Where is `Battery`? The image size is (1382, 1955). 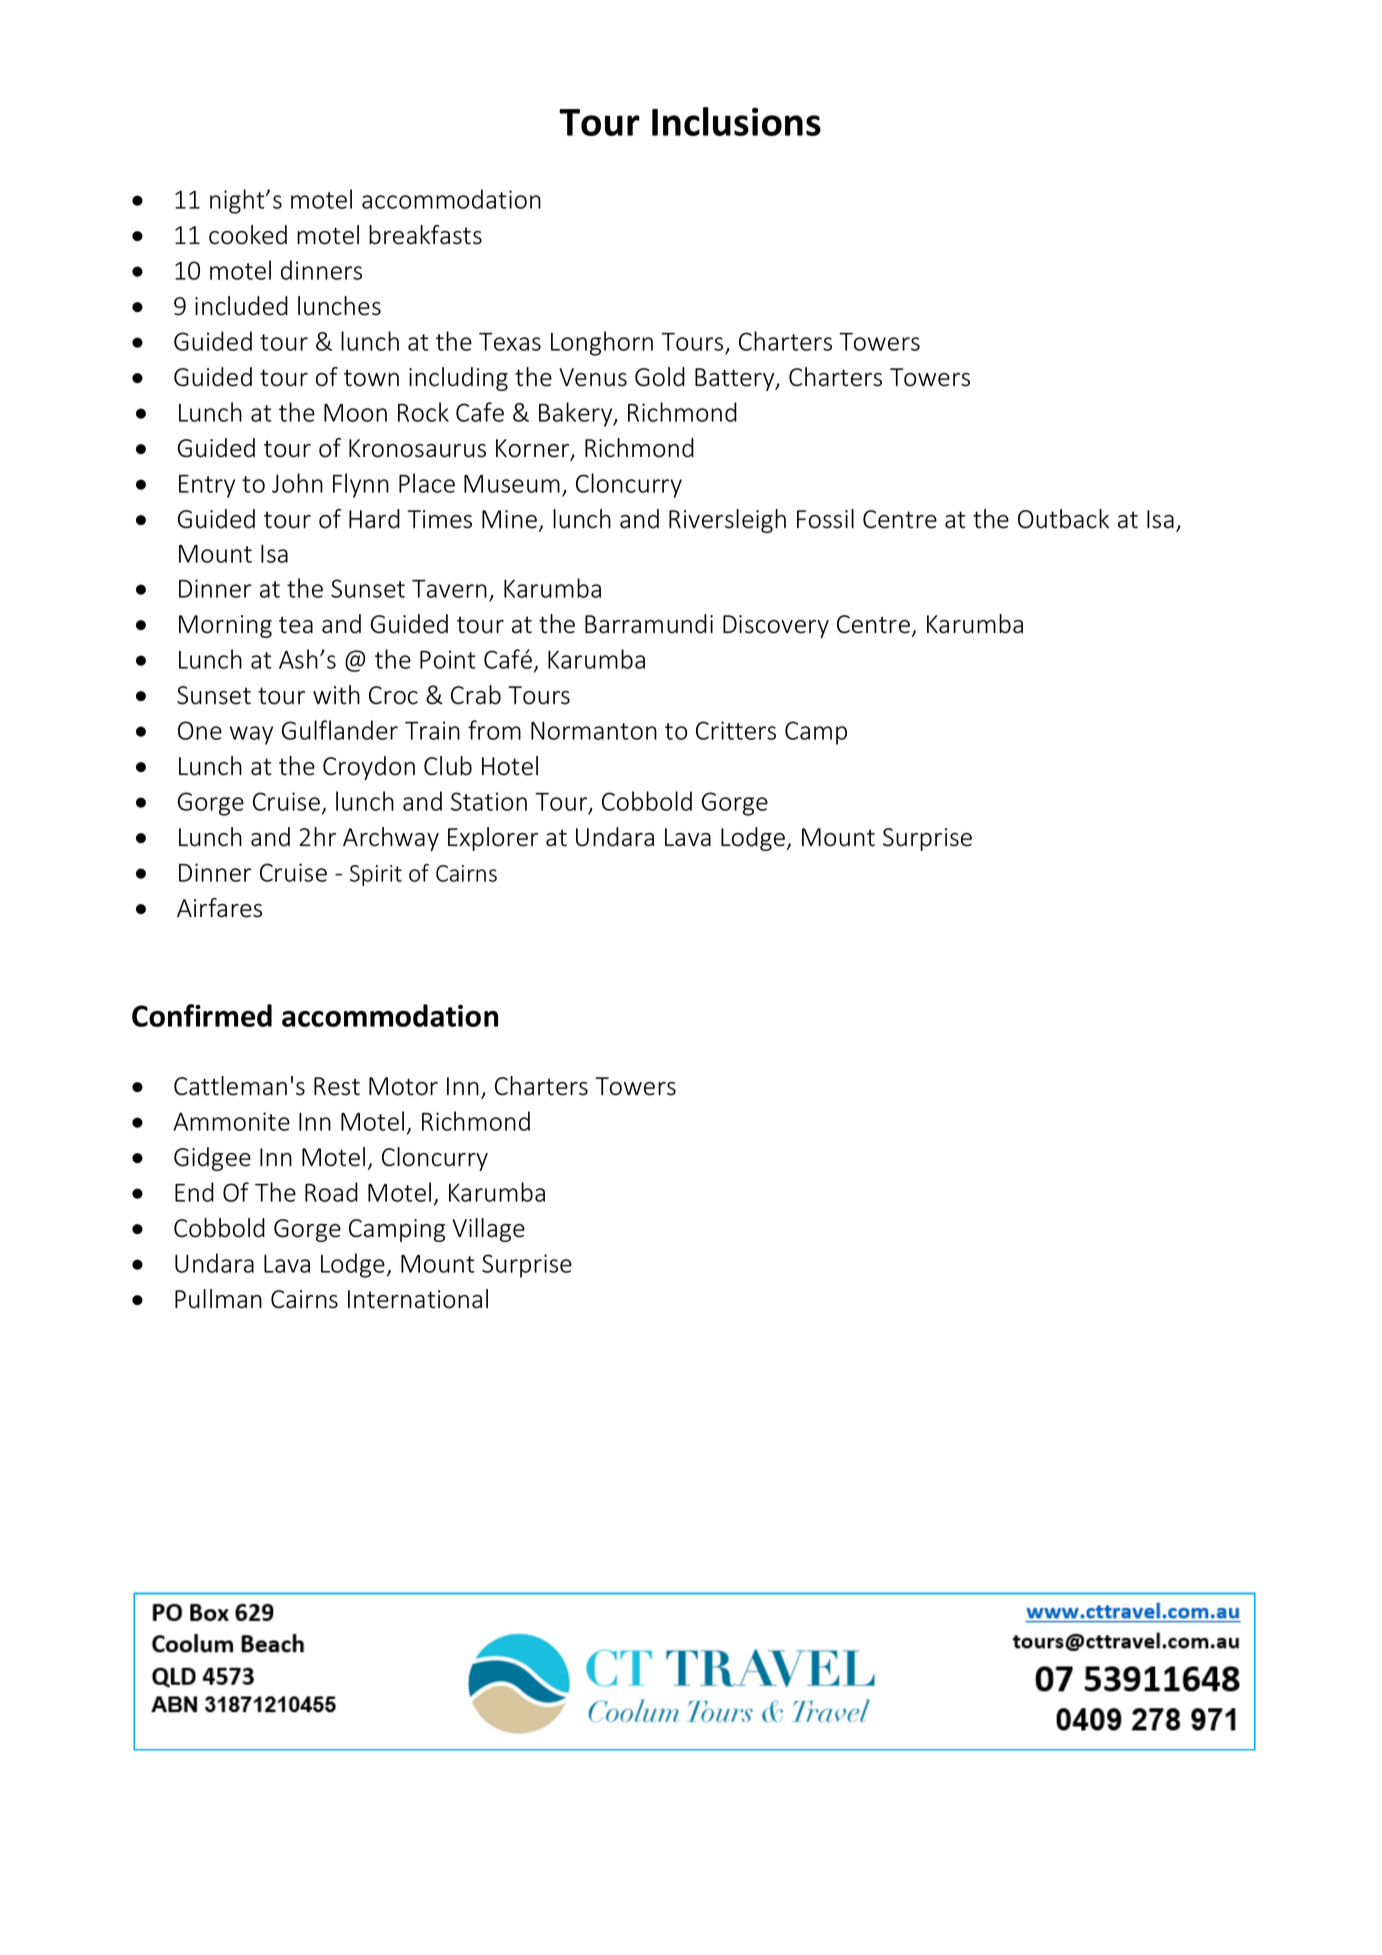
Battery is located at coordinates (736, 379).
